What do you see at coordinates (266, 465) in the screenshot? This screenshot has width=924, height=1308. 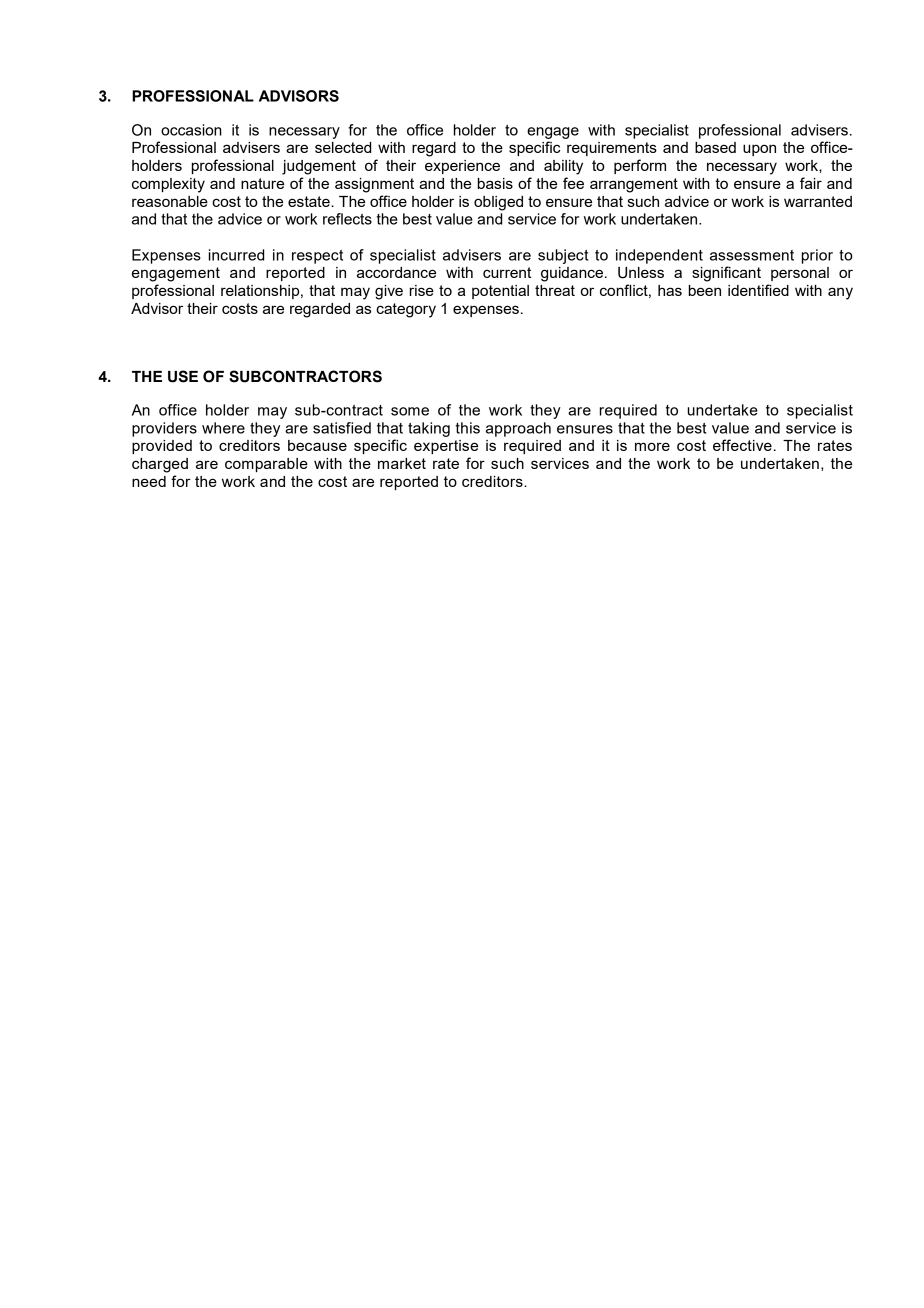 I see `comparable` at bounding box center [266, 465].
